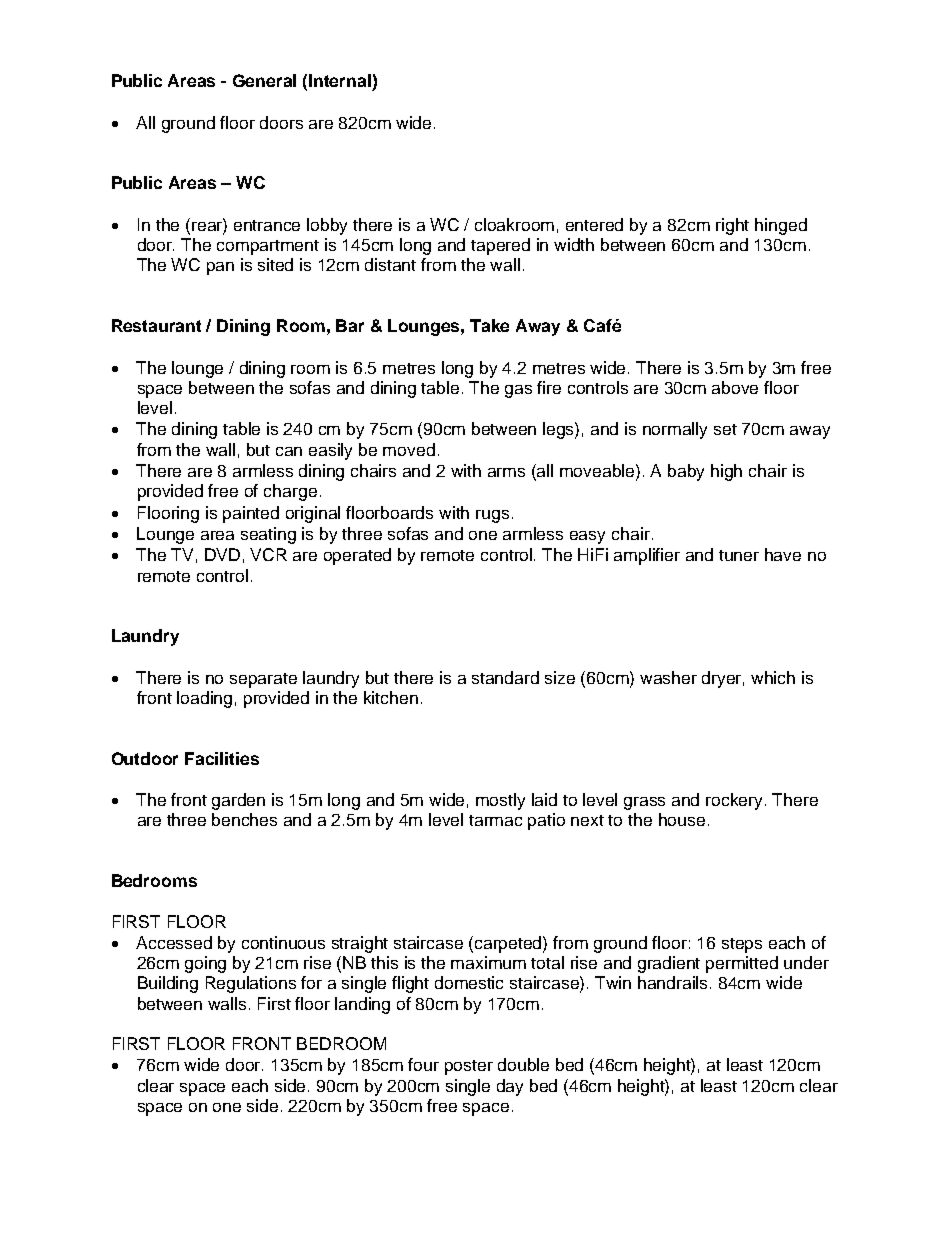 This image has height=1233, width=952. Describe the element at coordinates (251, 514) in the image. I see `painted` at that location.
